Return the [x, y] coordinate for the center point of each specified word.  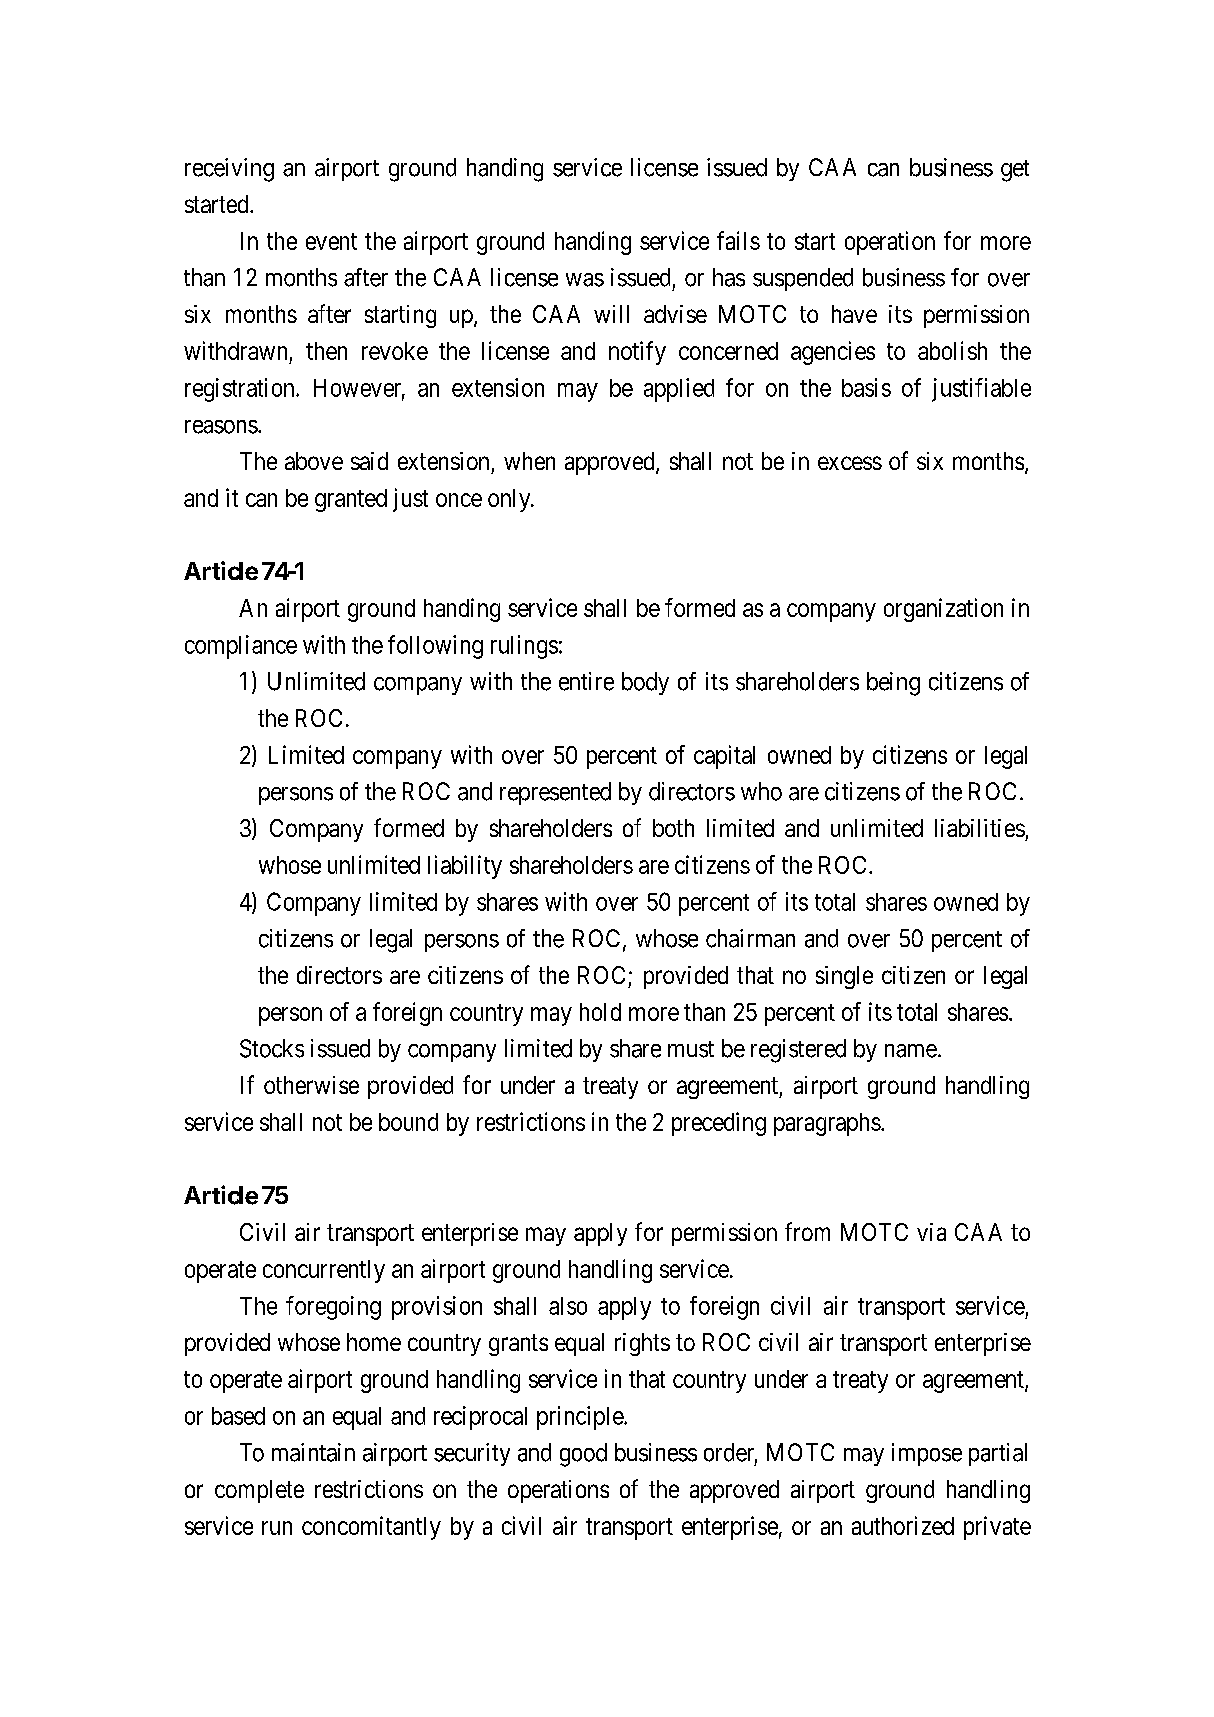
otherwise [311, 1085]
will [611, 314]
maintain [313, 1452]
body [645, 683]
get [1015, 171]
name [911, 1051]
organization [943, 610]
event [331, 241]
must [691, 1049]
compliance [241, 647]
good [583, 1455]
